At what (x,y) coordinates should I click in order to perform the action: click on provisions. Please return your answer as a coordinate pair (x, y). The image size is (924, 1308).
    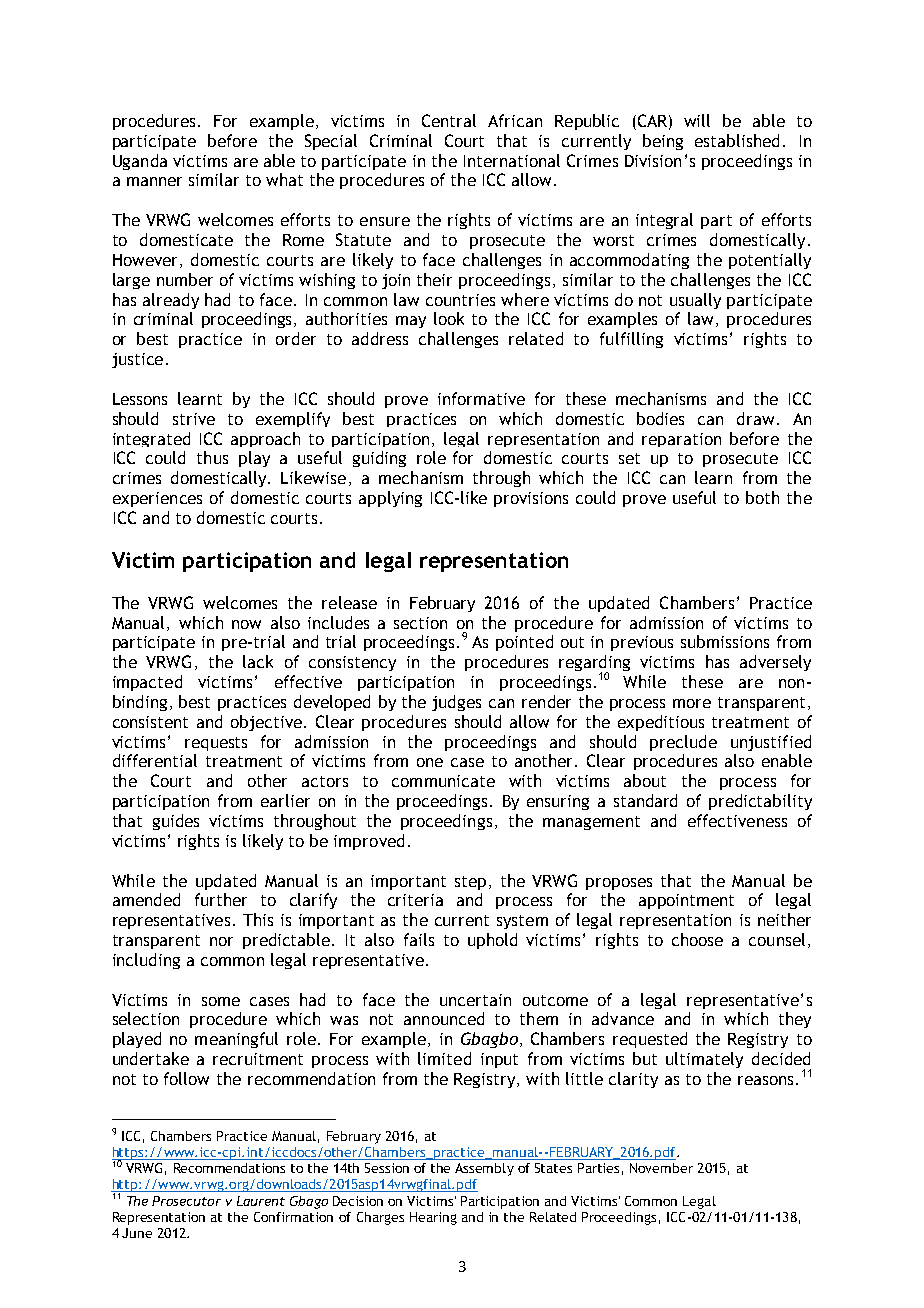
    Looking at the image, I should click on (531, 499).
